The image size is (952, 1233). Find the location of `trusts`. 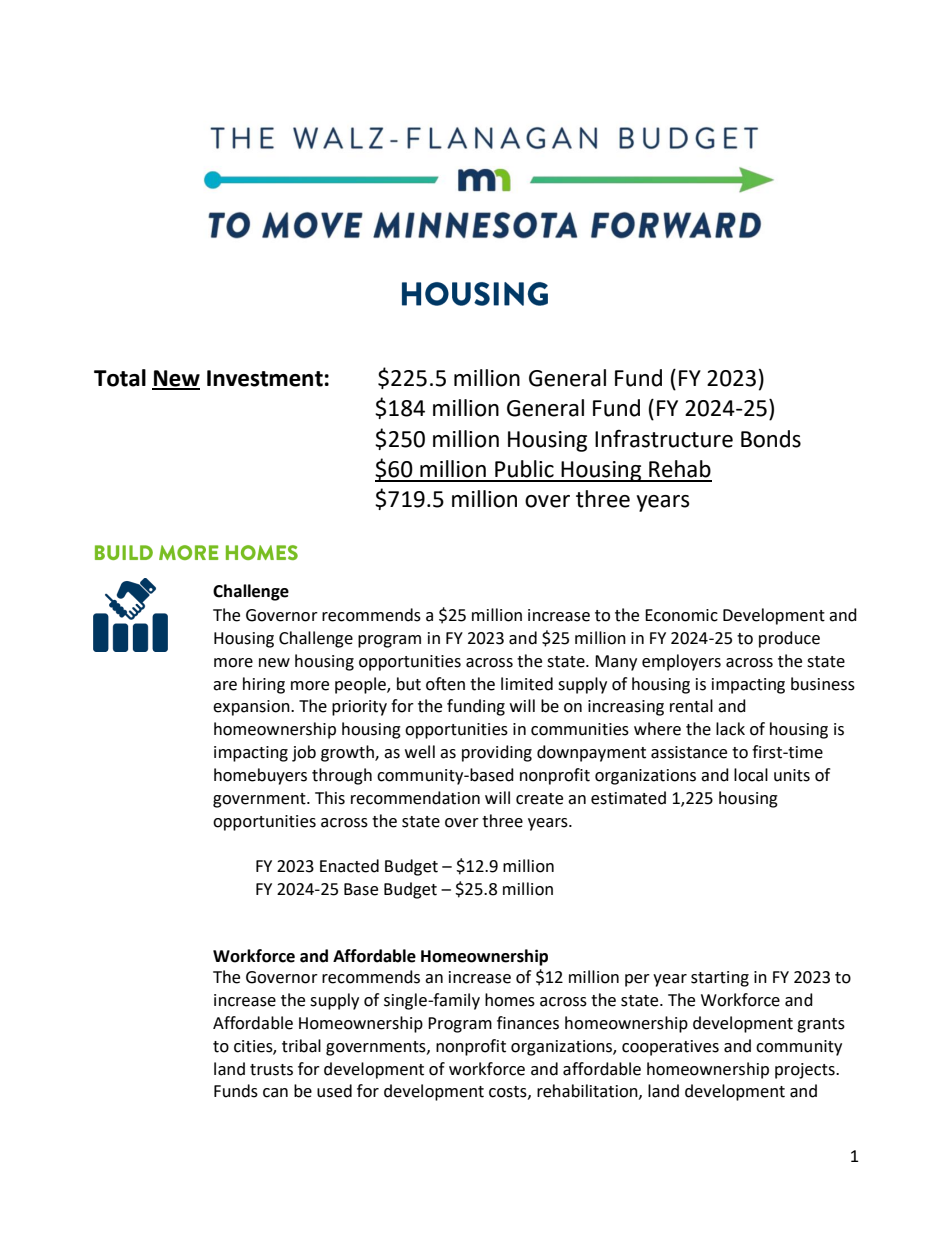

trusts is located at coordinates (271, 1070).
